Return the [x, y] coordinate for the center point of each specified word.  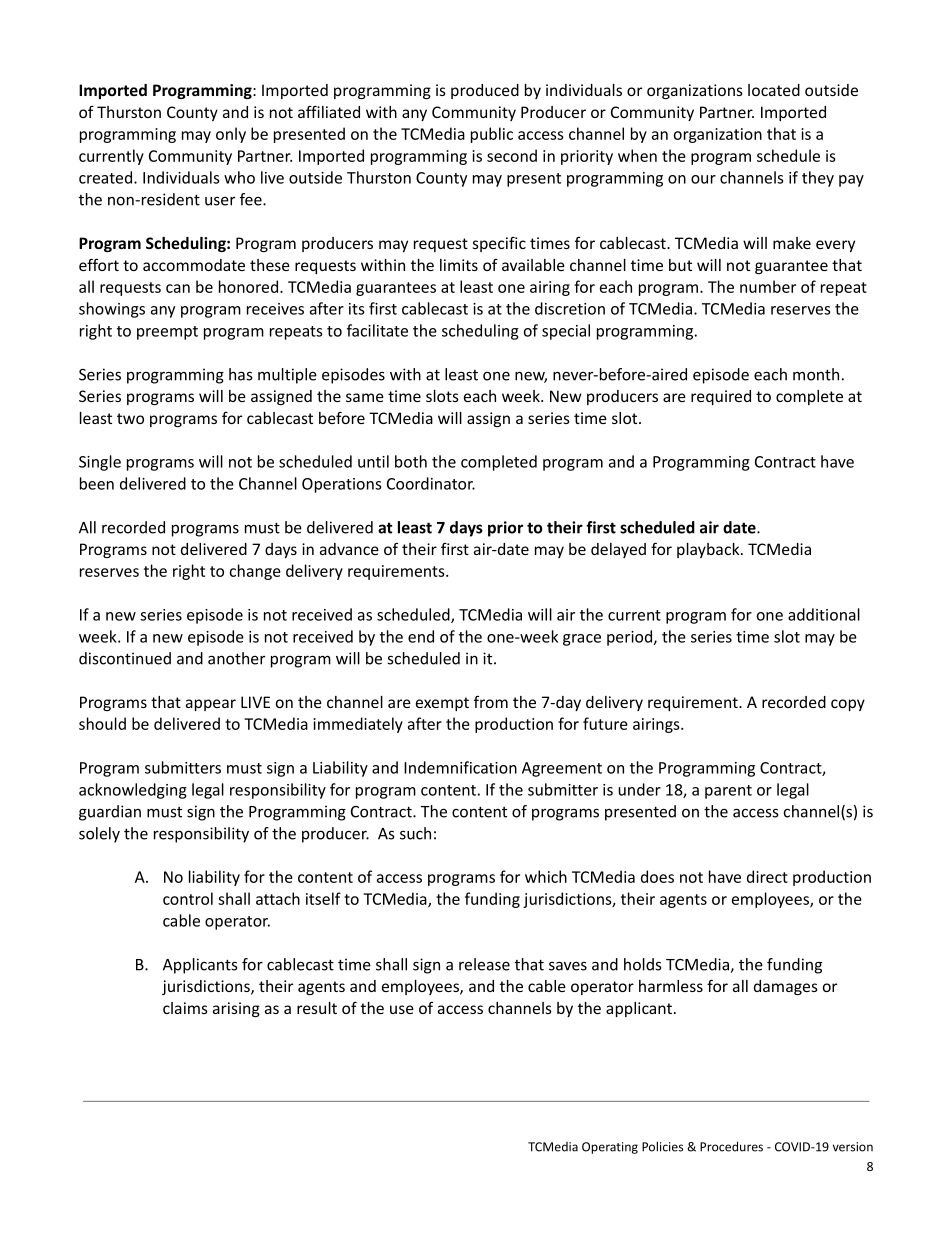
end [421, 636]
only [231, 135]
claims [185, 1008]
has [240, 374]
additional [824, 614]
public [492, 135]
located [774, 90]
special [566, 332]
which [546, 876]
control [188, 898]
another [236, 658]
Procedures [731, 1146]
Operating [610, 1148]
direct [767, 876]
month [816, 374]
